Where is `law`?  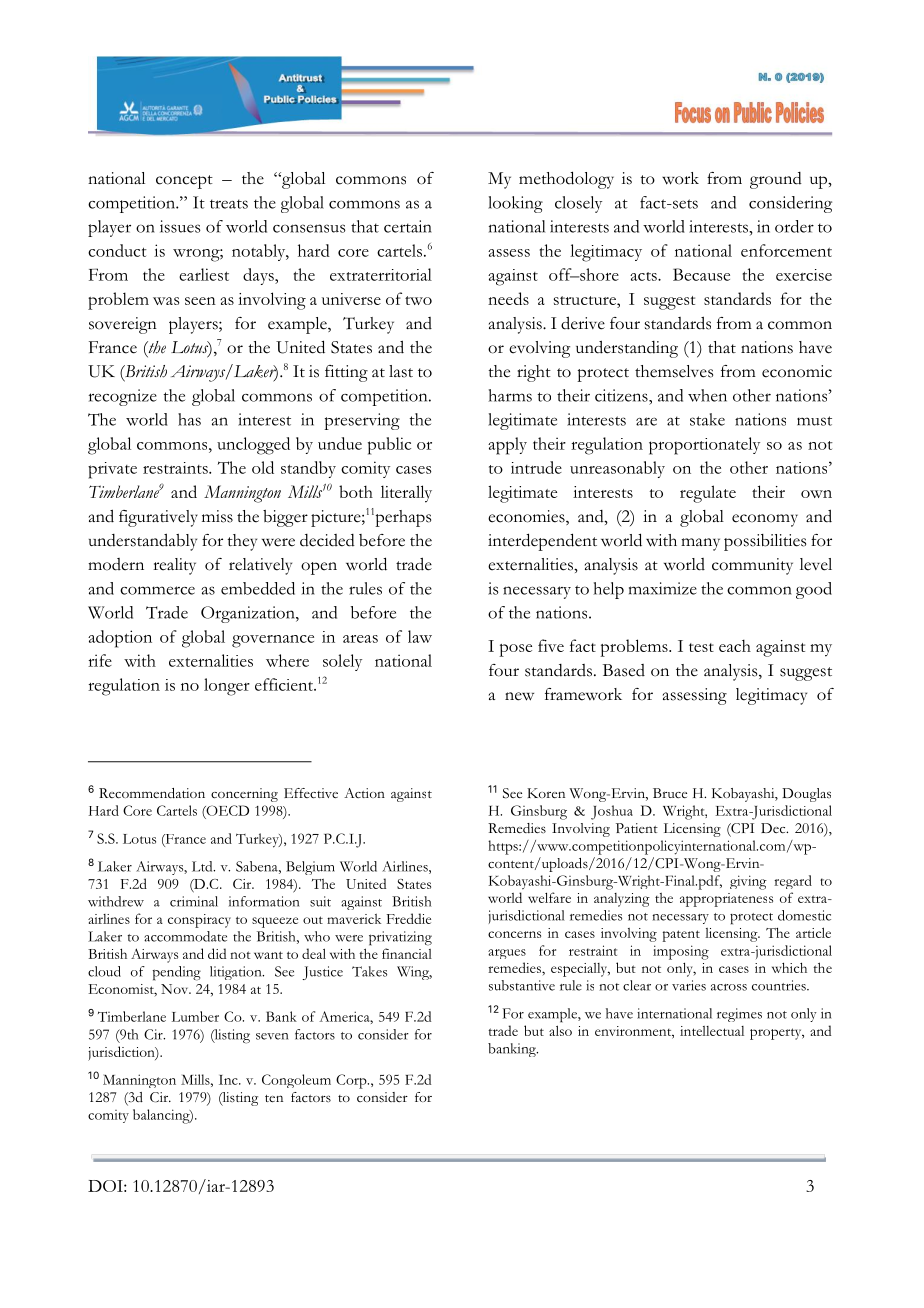 law is located at coordinates (420, 636).
